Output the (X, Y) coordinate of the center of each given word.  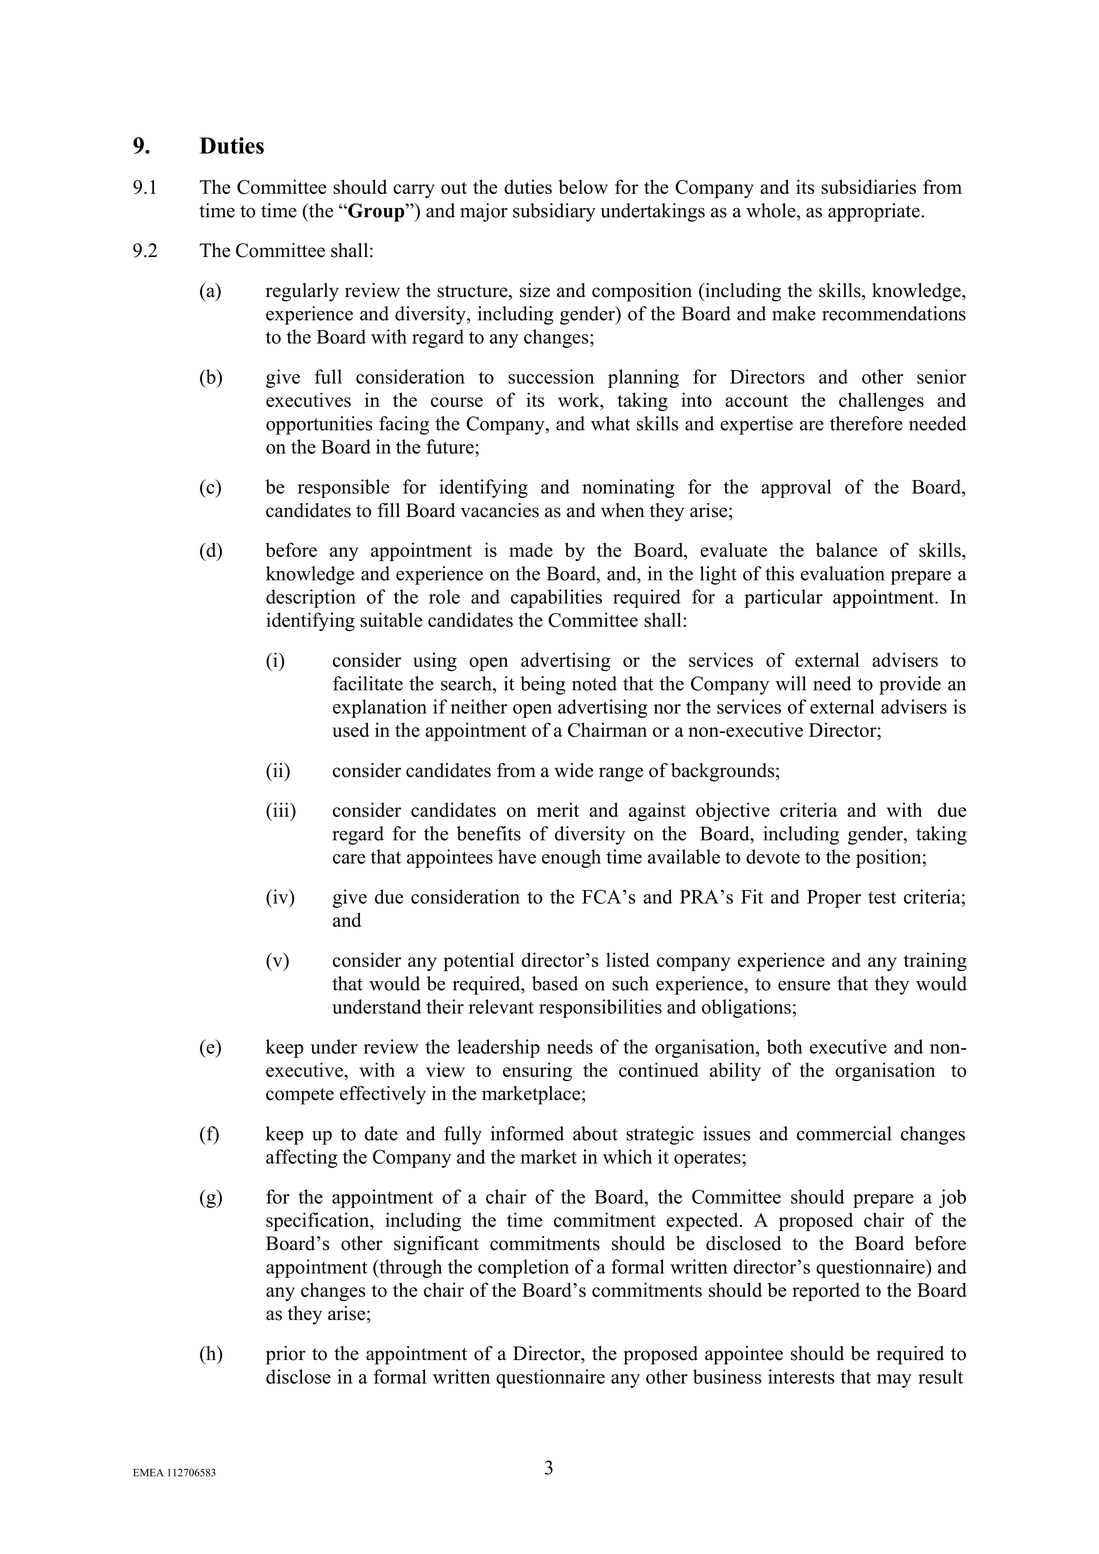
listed (627, 959)
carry (414, 191)
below (583, 186)
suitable (391, 619)
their (445, 1006)
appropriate (875, 212)
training (935, 961)
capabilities (556, 598)
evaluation (843, 573)
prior (286, 1355)
